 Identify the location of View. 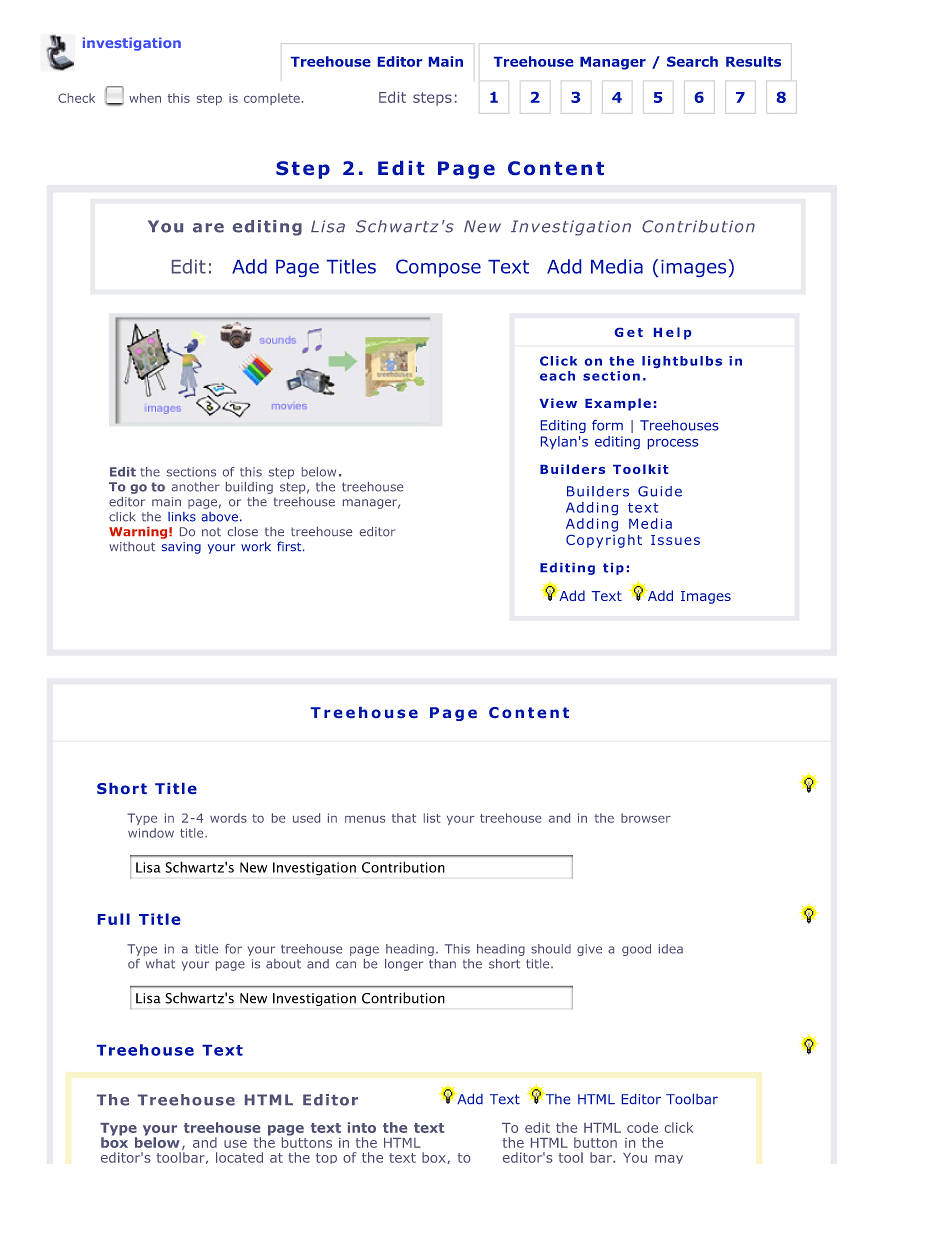
(558, 403).
